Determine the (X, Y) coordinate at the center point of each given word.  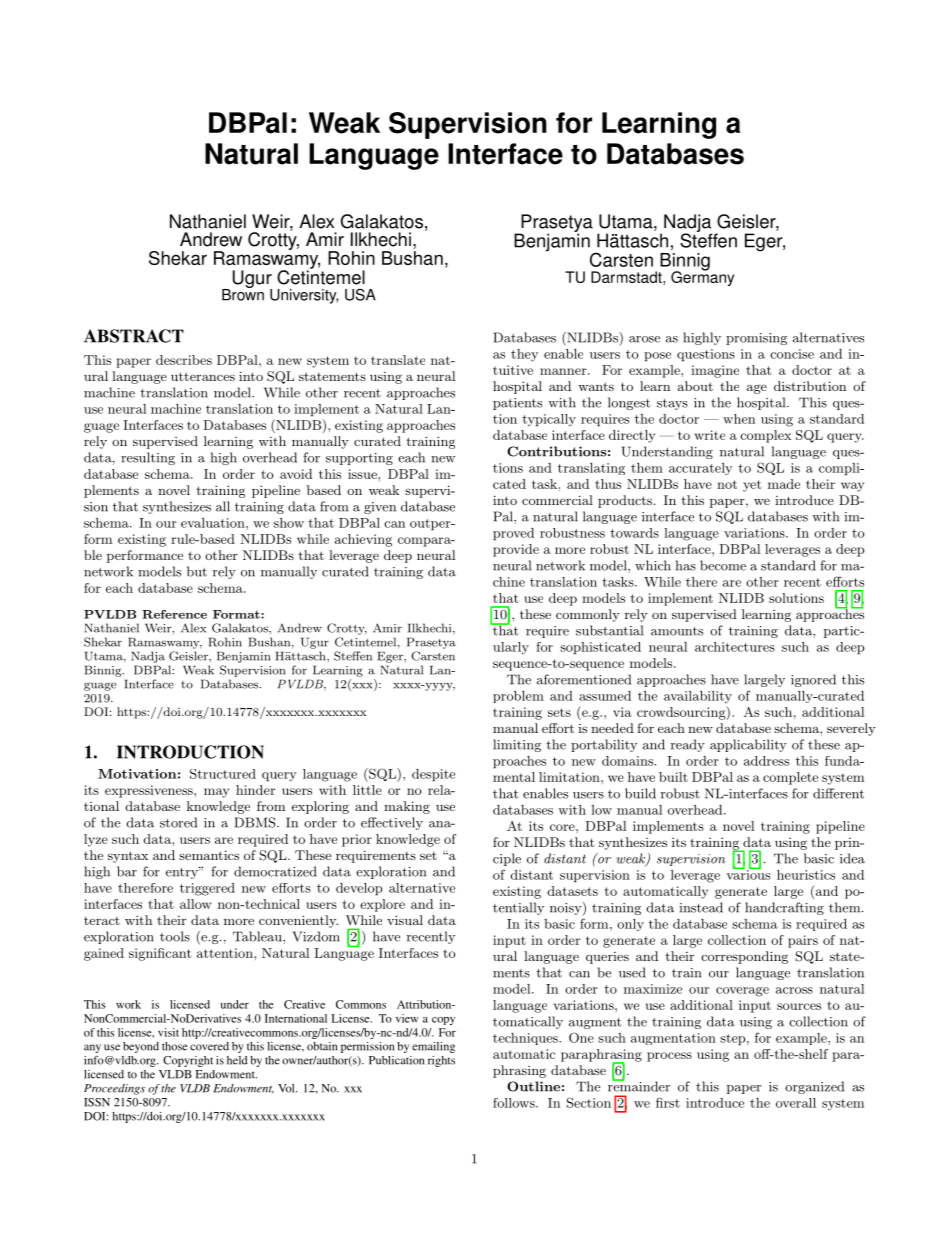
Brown (243, 293)
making (407, 807)
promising (756, 339)
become (723, 565)
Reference (174, 614)
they (524, 355)
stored (178, 822)
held (237, 1060)
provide (516, 550)
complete (790, 778)
